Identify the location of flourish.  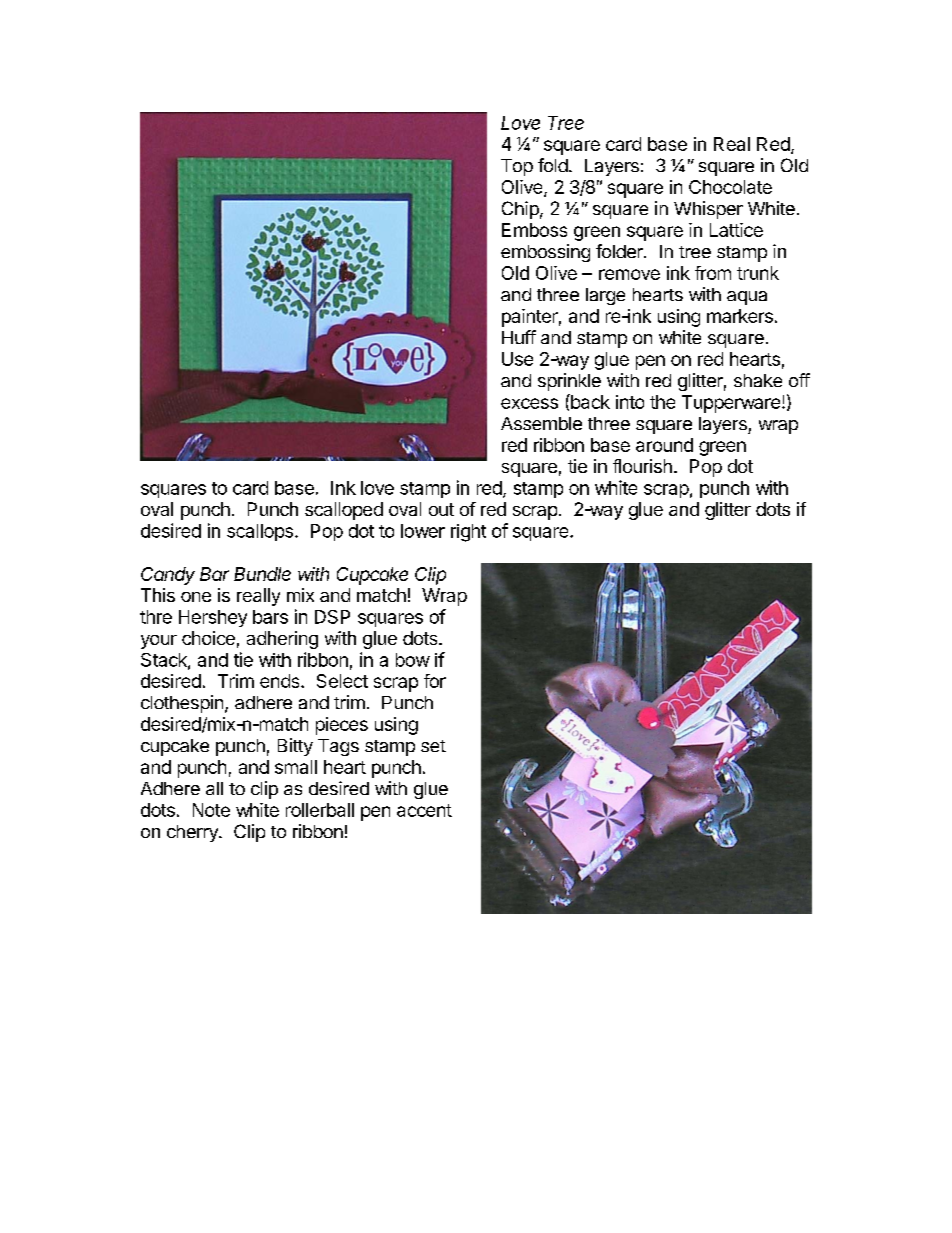
(642, 466).
